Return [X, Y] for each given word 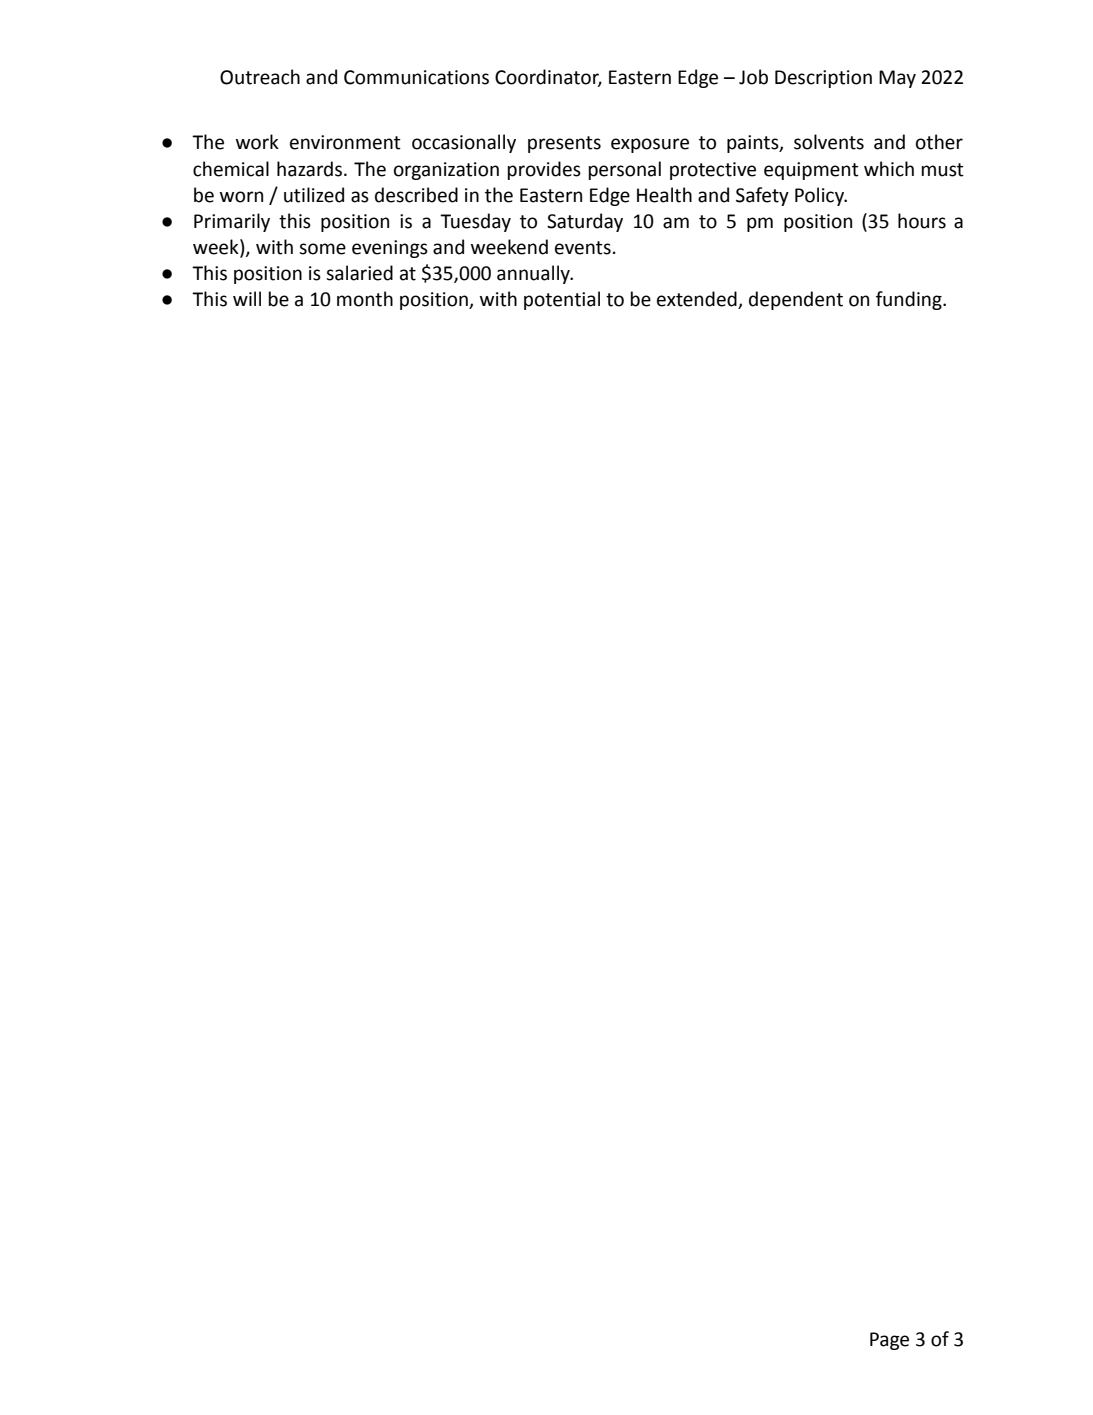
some [322, 249]
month [365, 299]
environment [345, 142]
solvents [829, 142]
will [247, 298]
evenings [390, 249]
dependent [796, 300]
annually [534, 274]
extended [698, 300]
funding [910, 300]
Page [889, 1341]
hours [922, 221]
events [583, 248]
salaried [359, 273]
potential [562, 300]
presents [564, 144]
